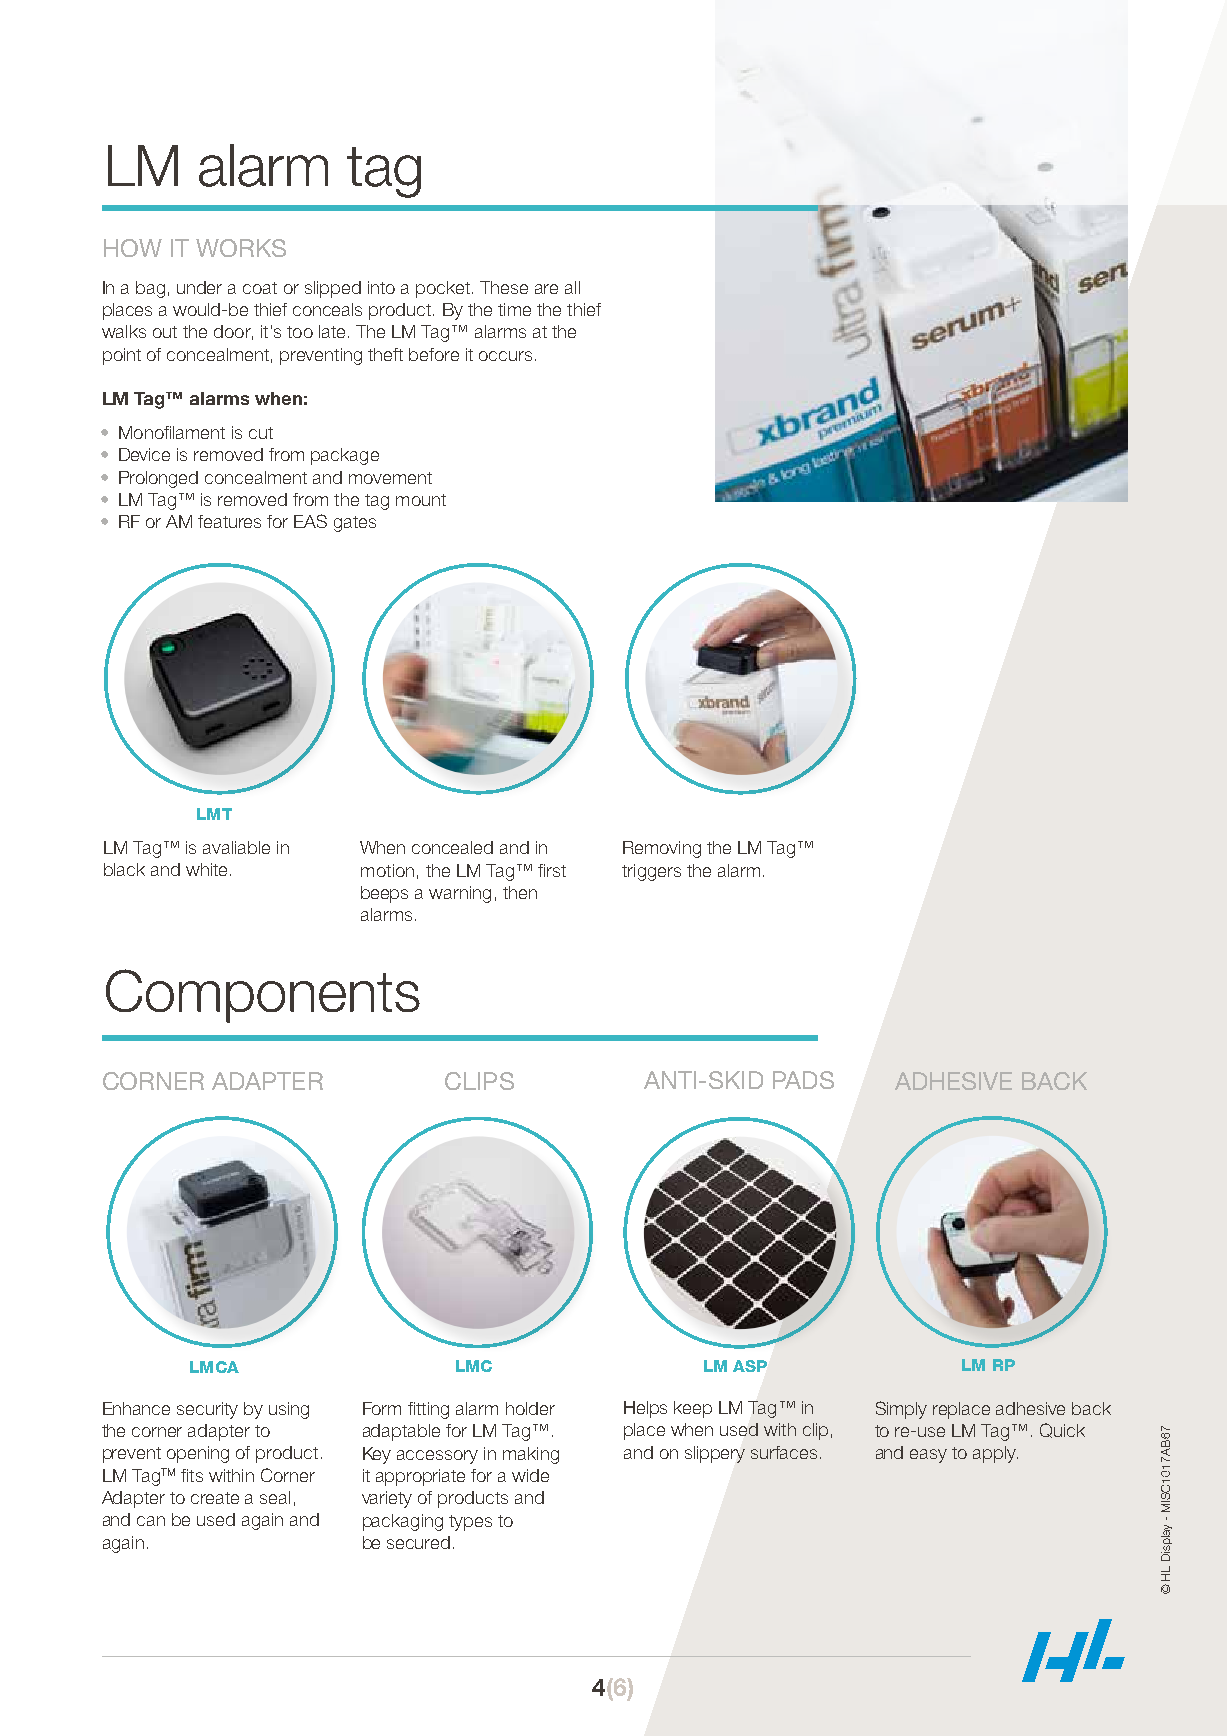 The width and height of the image is (1227, 1736). What do you see at coordinates (662, 849) in the image?
I see `Removing` at bounding box center [662, 849].
